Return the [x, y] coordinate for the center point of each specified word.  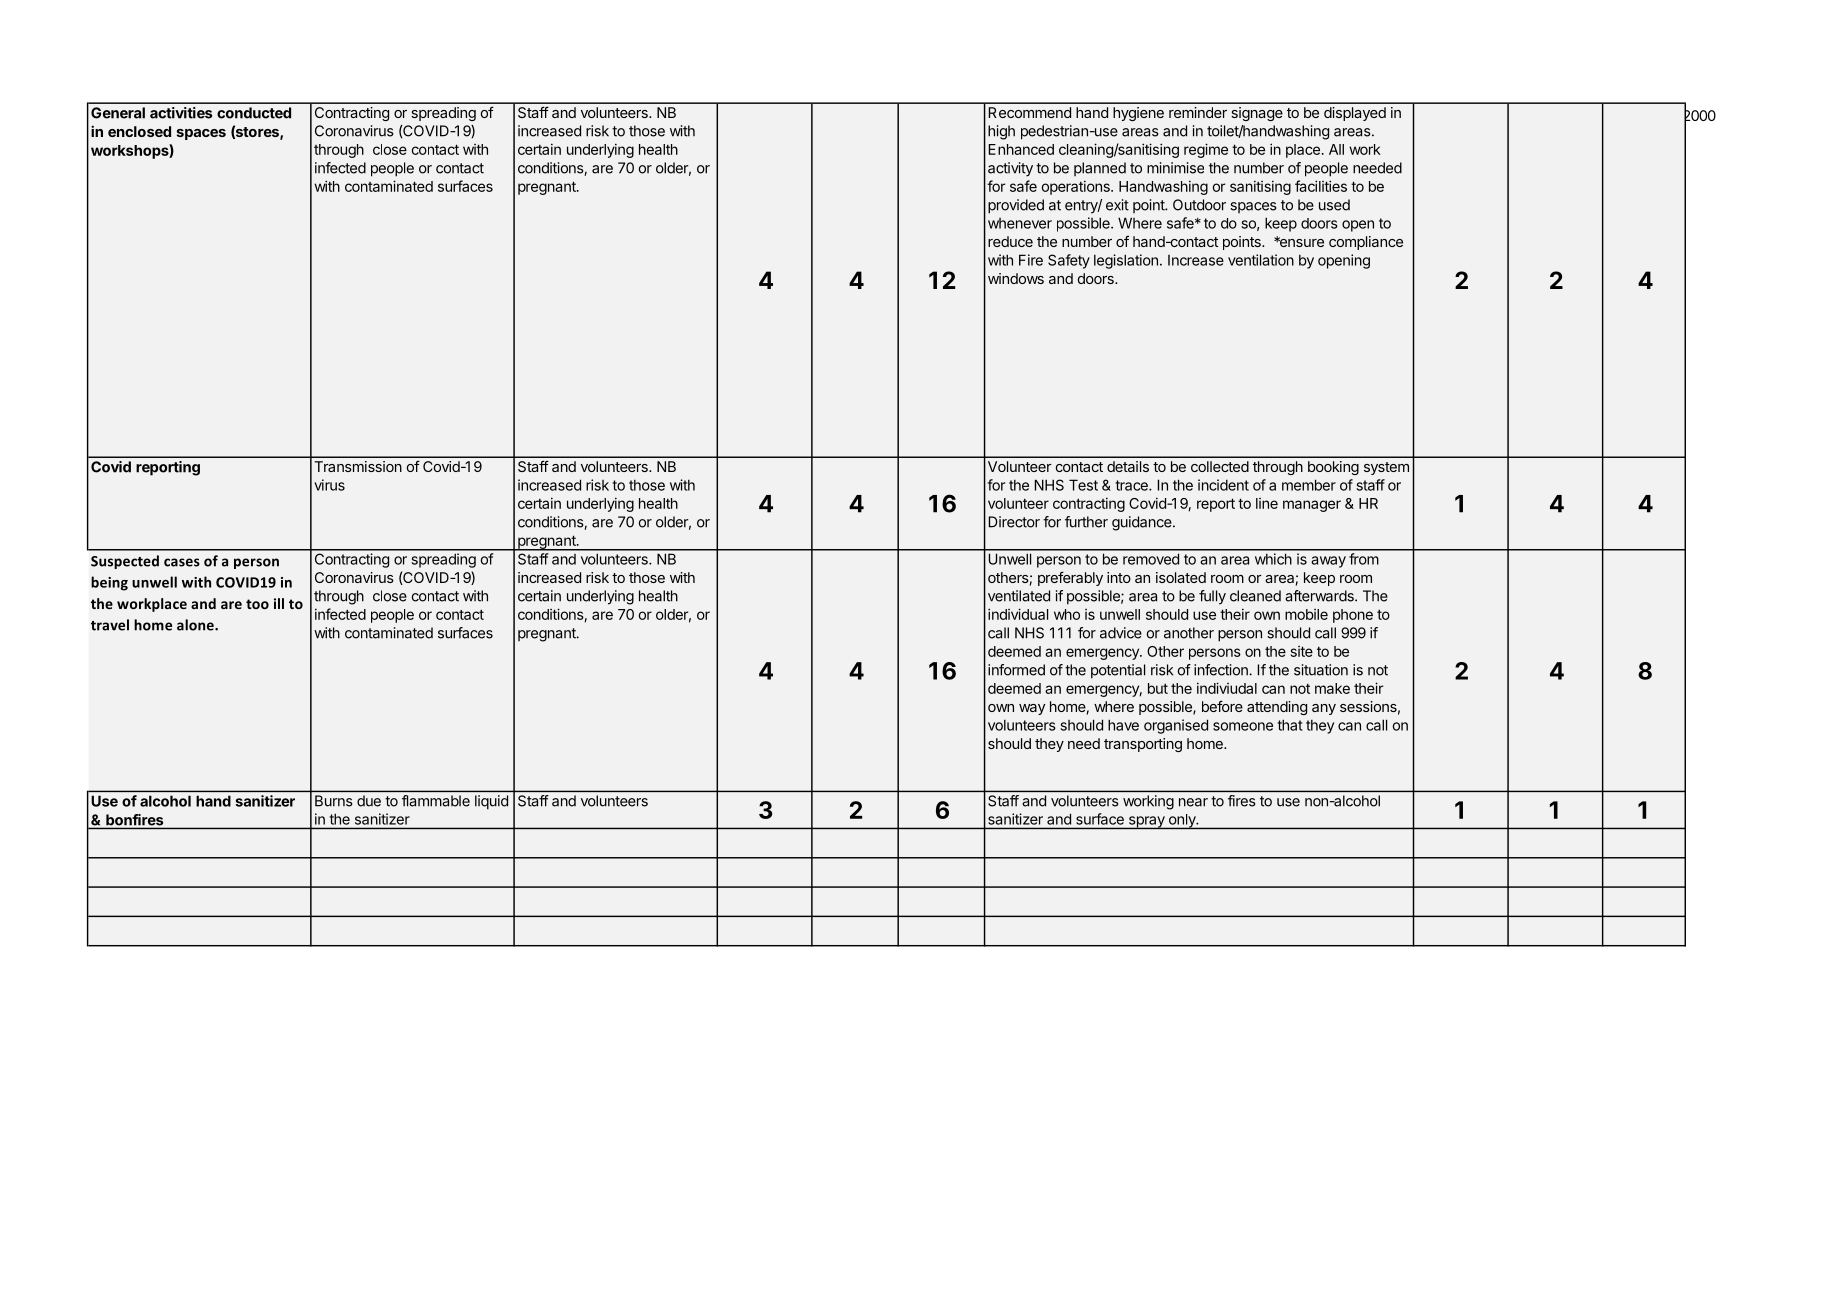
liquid [491, 802]
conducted [254, 113]
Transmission [358, 466]
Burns [333, 801]
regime [1206, 150]
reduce [1010, 241]
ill [279, 603]
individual [1018, 614]
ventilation [1261, 260]
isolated [1181, 577]
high [1001, 132]
